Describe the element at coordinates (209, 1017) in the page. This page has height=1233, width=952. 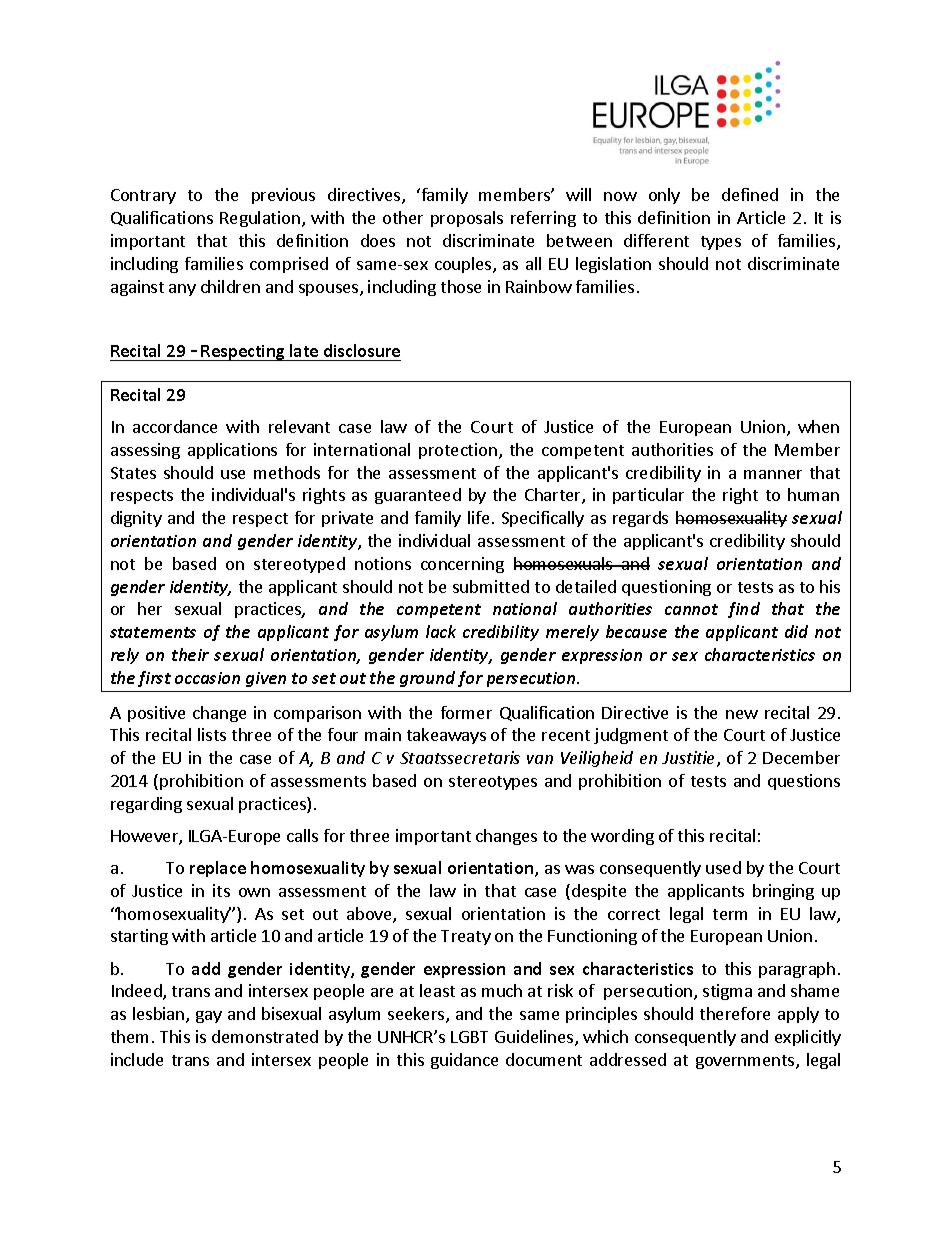
I see `gay` at that location.
